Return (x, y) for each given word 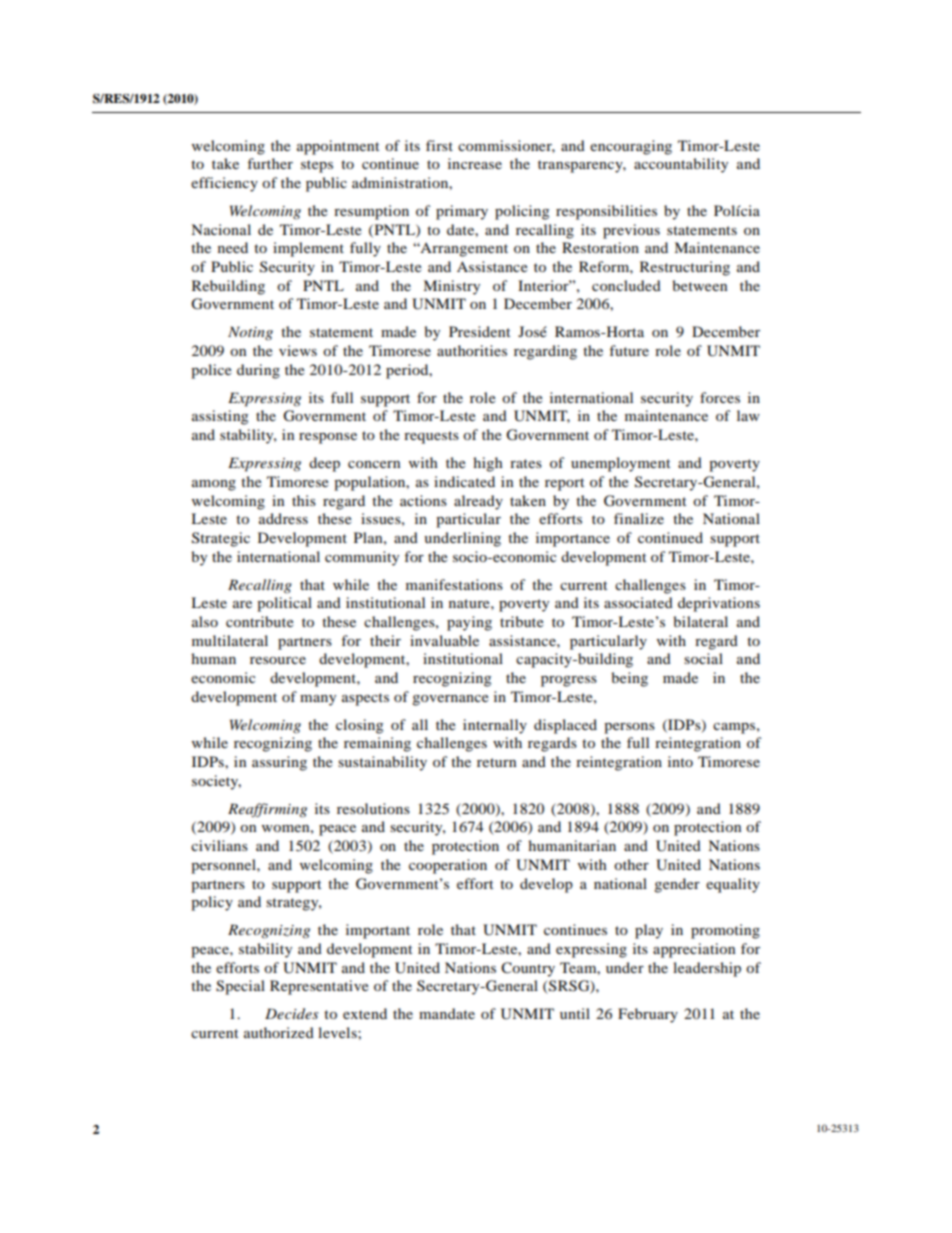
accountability (681, 165)
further (270, 163)
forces (720, 397)
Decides (292, 1013)
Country (528, 969)
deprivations (719, 604)
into (680, 761)
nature (470, 603)
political (284, 604)
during (258, 371)
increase (475, 163)
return (496, 762)
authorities (472, 350)
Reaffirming (267, 810)
